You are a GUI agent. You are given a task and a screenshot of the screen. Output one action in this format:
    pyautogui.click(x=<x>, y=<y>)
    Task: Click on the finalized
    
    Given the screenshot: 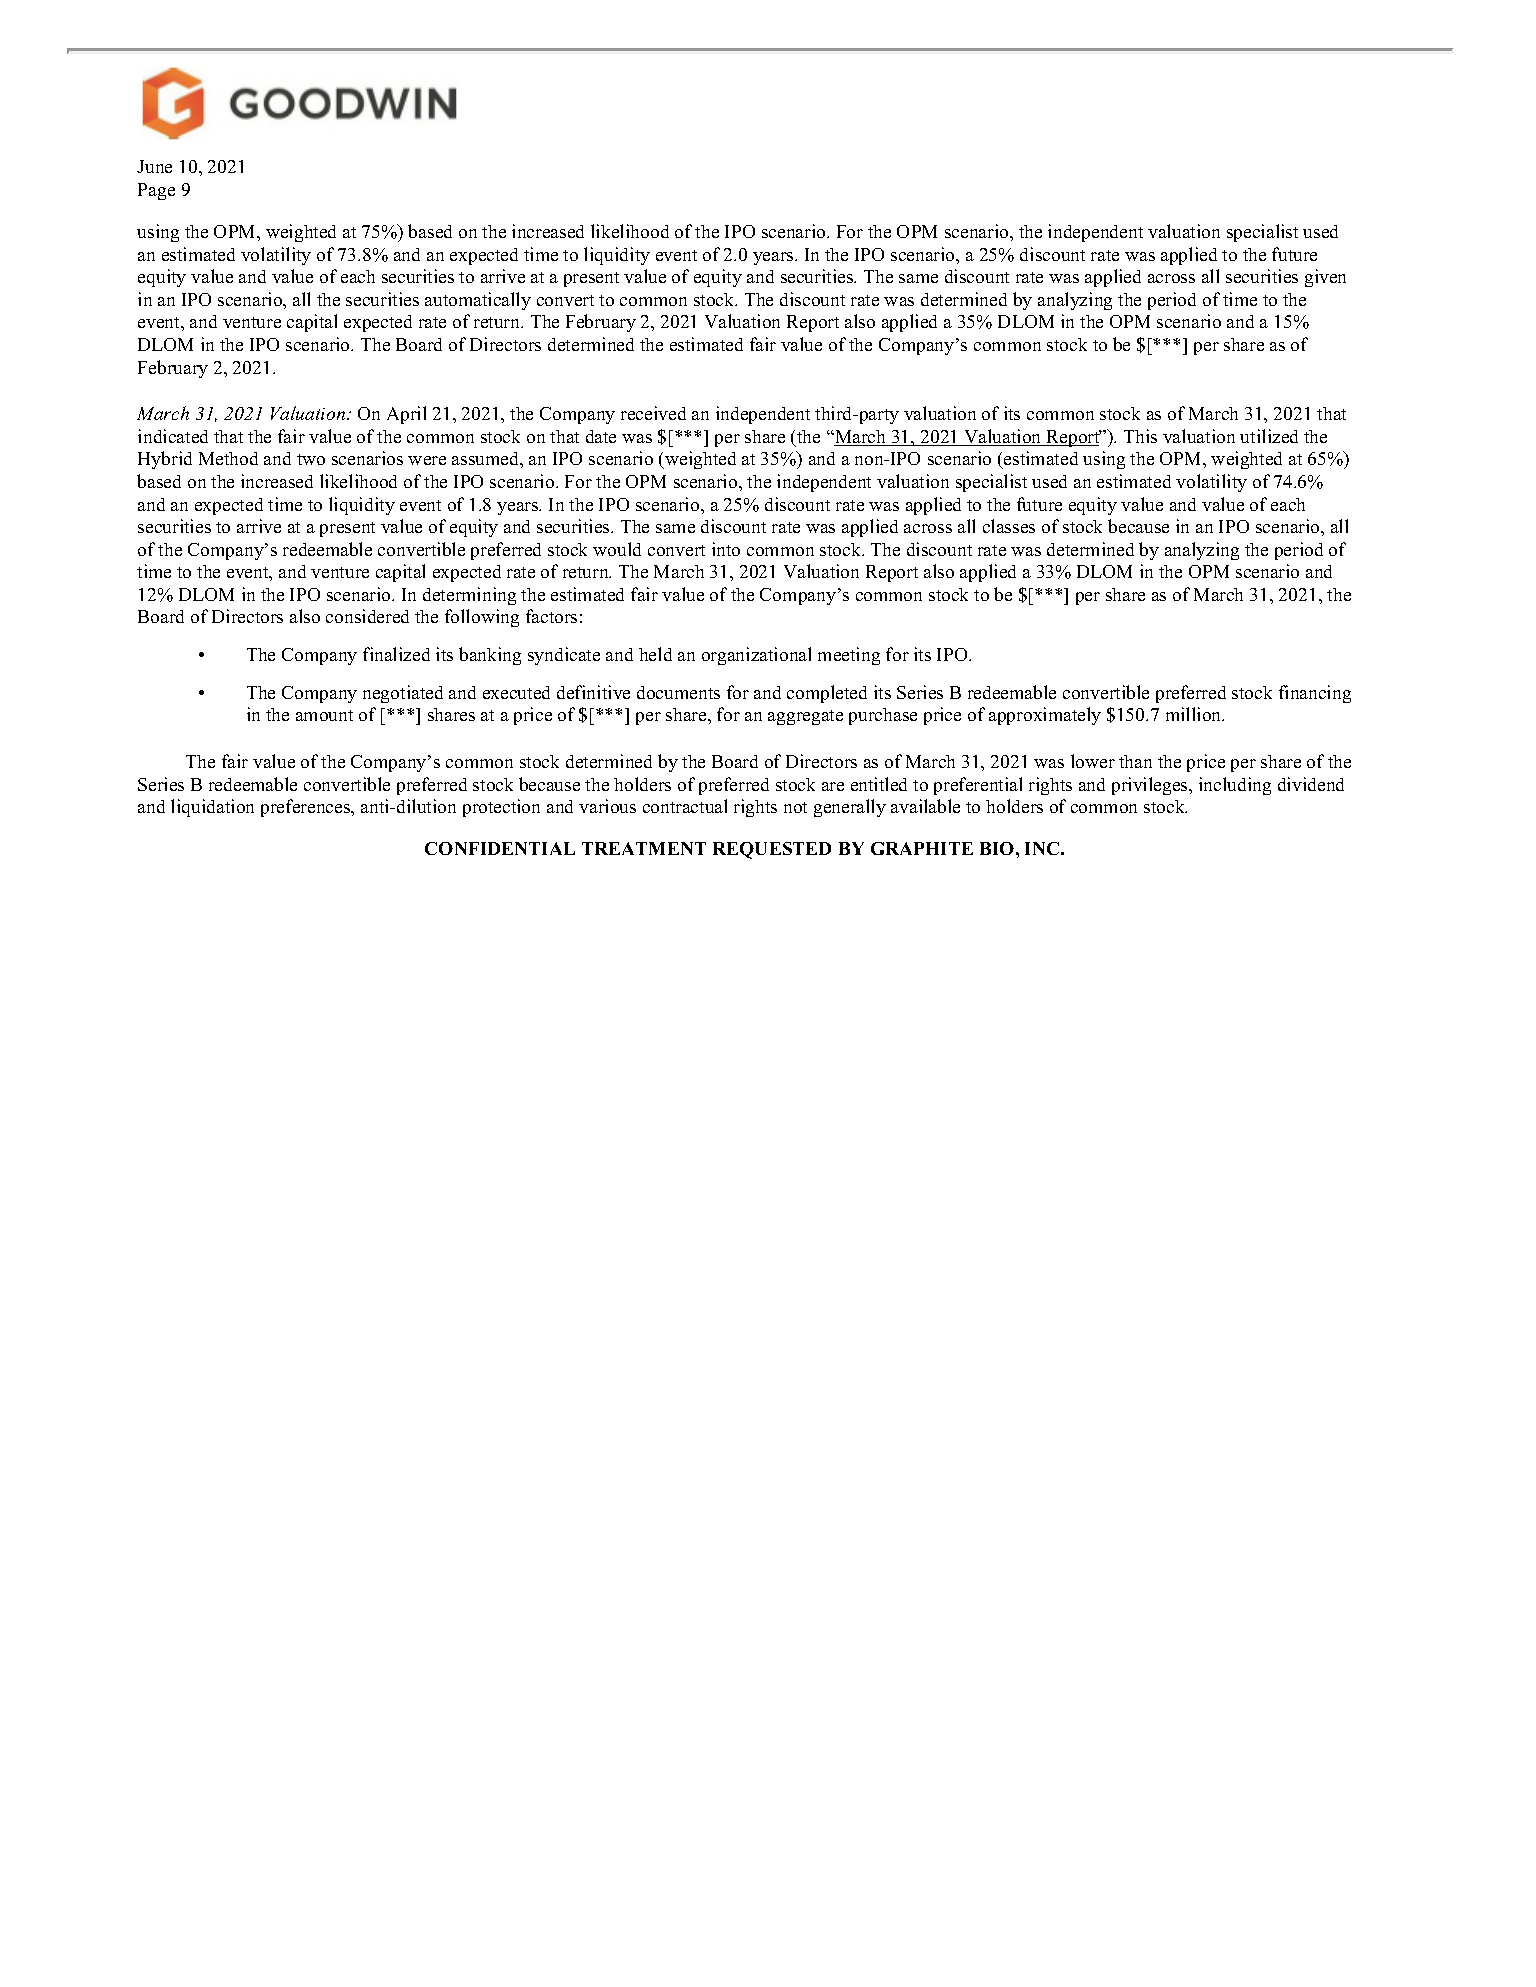 What is the action you would take?
    pyautogui.click(x=396, y=654)
